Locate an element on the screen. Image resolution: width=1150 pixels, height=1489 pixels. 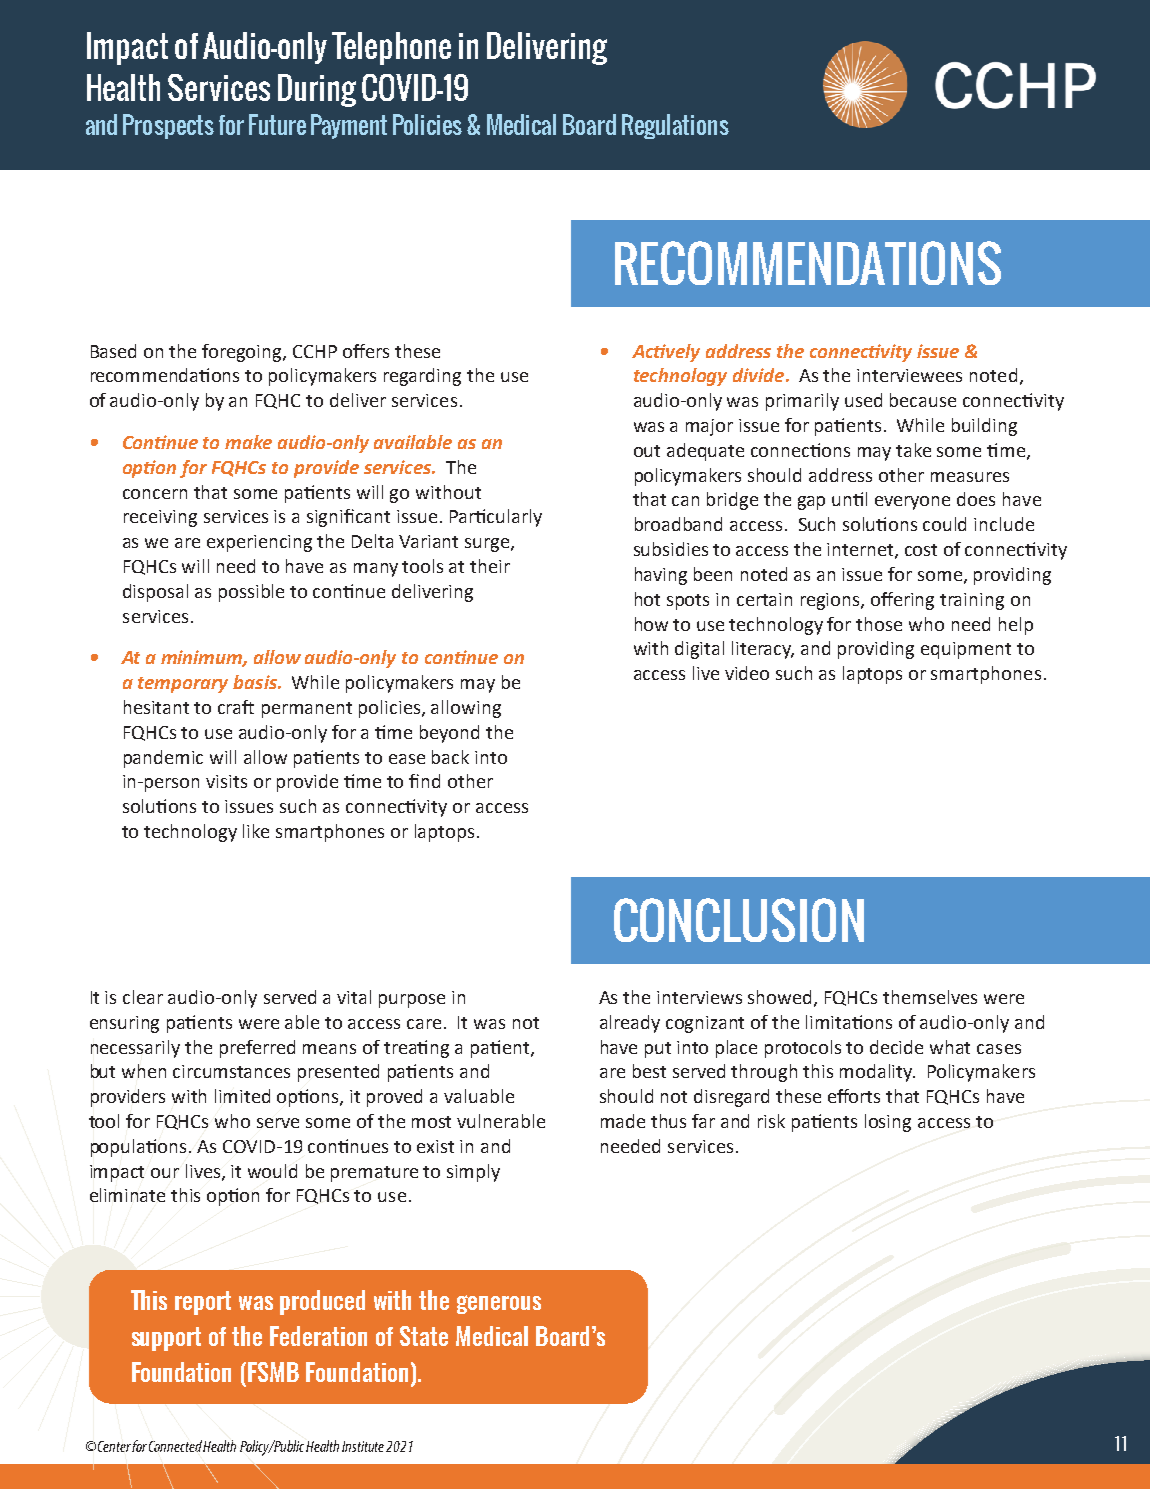
interviewees is located at coordinates (909, 375).
